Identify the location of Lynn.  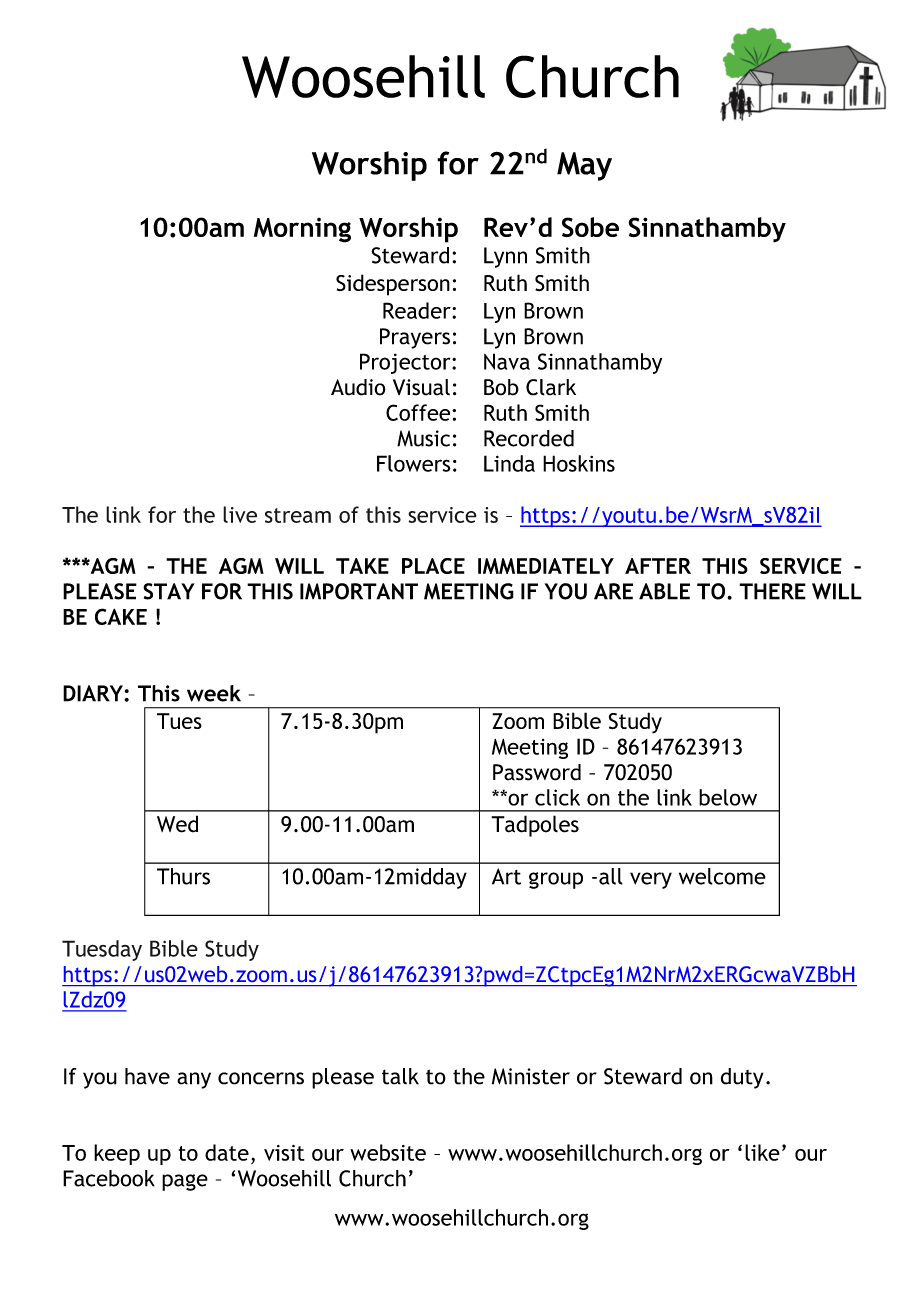
(505, 257).
